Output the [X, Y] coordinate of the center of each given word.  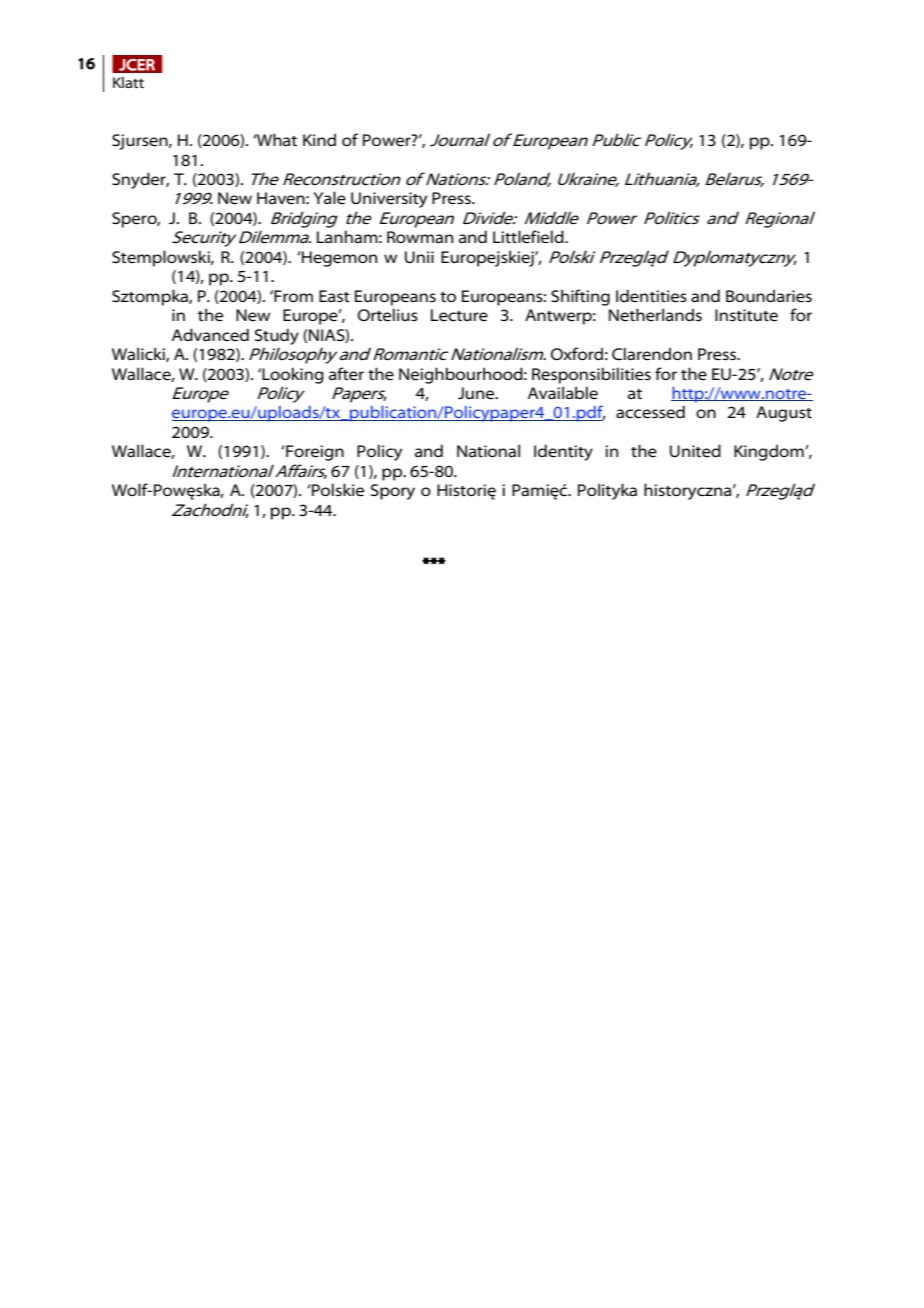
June [477, 393]
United [695, 451]
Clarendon [652, 354]
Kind [319, 139]
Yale [330, 198]
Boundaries [769, 296]
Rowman [420, 237]
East [334, 296]
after [346, 374]
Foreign [314, 453]
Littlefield [529, 237]
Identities [651, 296]
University [389, 200]
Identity [563, 452]
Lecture [459, 315]
